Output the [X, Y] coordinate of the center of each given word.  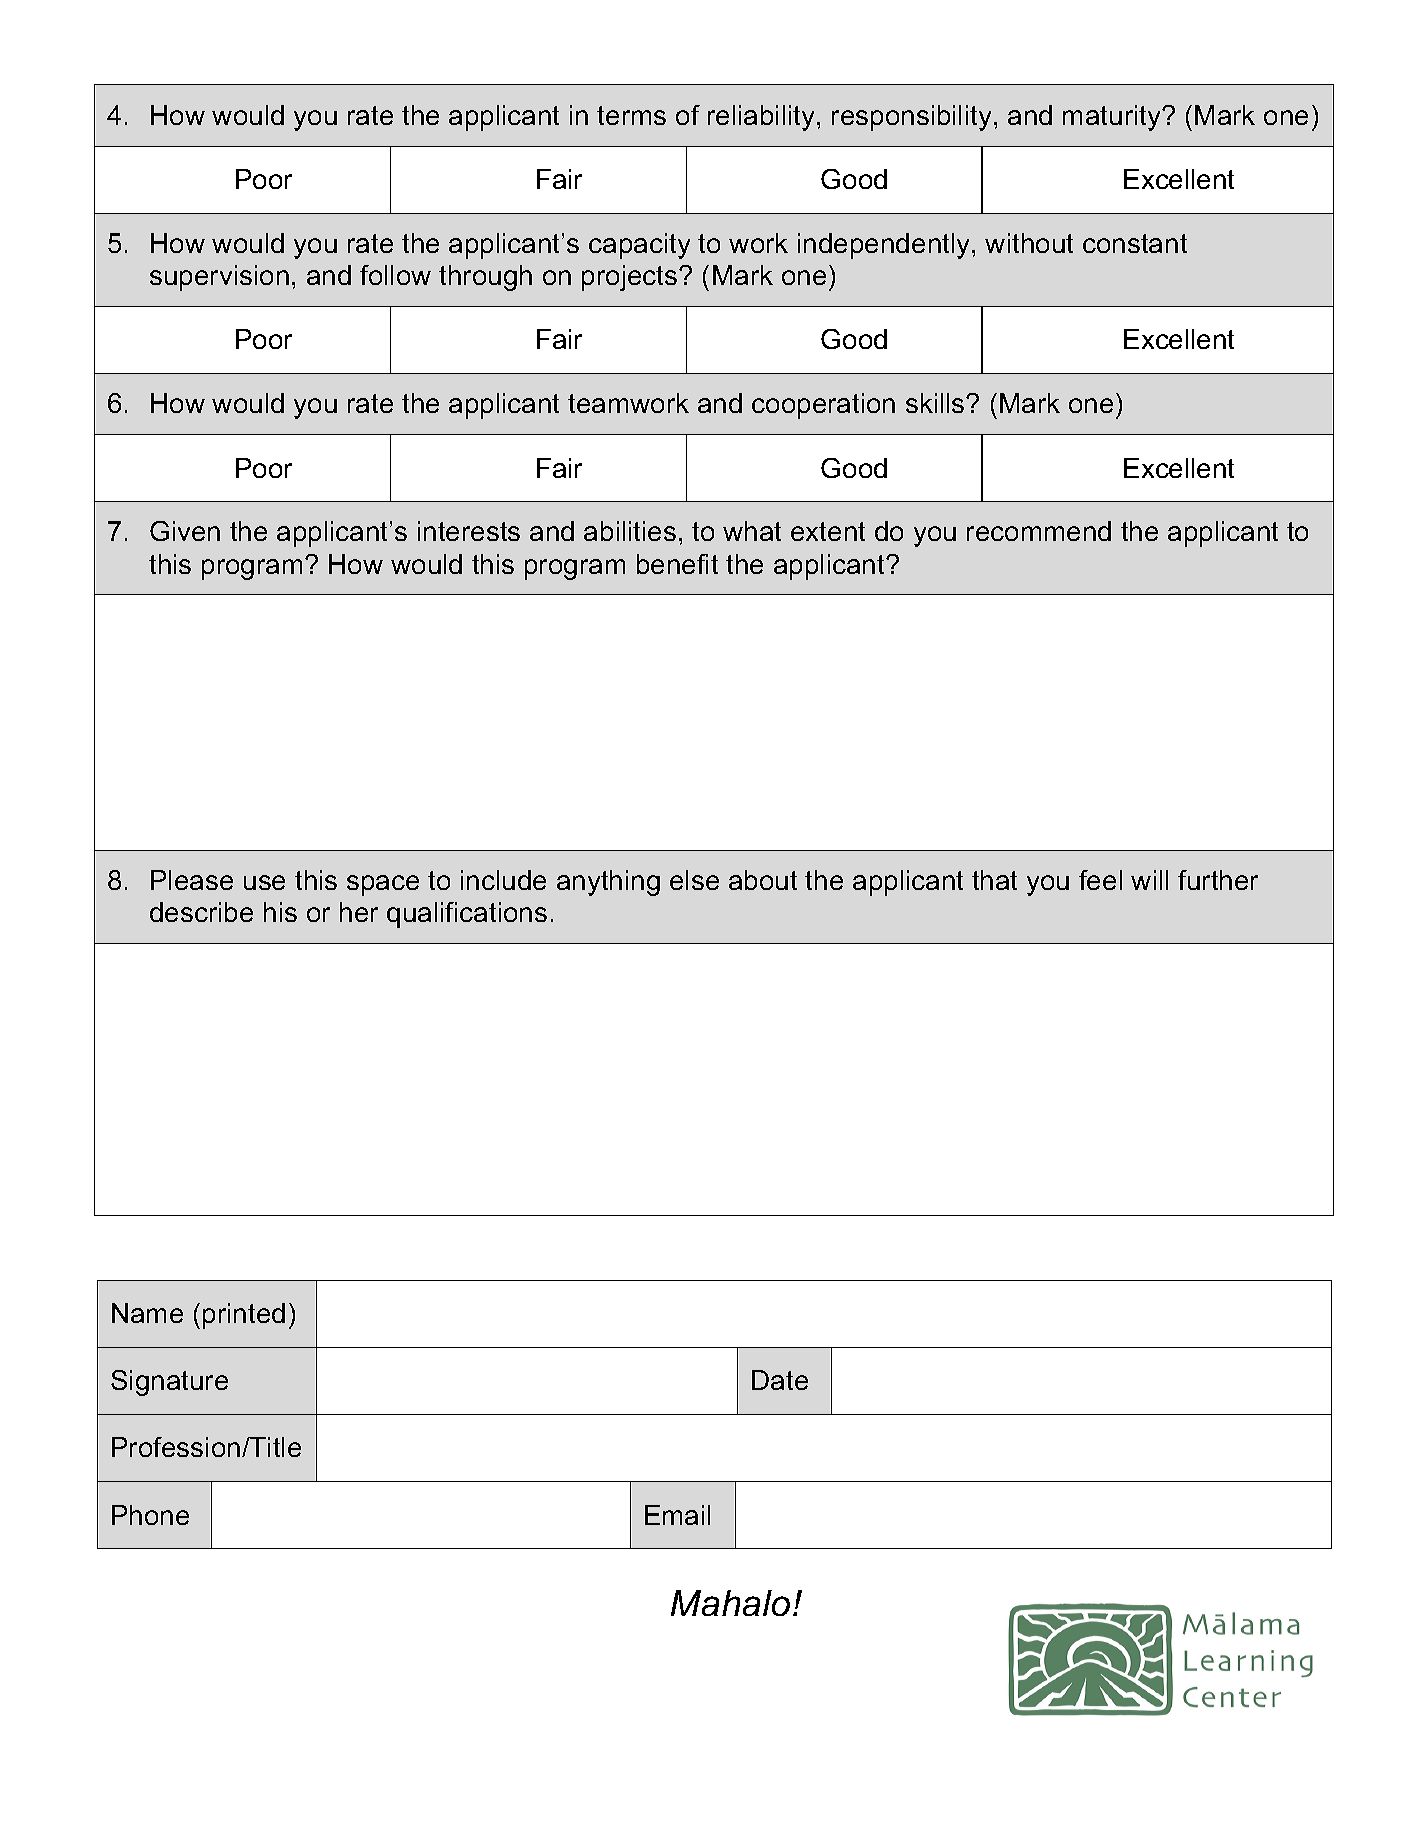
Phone [150, 1515]
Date [780, 1380]
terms [631, 115]
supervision [219, 278]
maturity [1113, 118]
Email [677, 1515]
